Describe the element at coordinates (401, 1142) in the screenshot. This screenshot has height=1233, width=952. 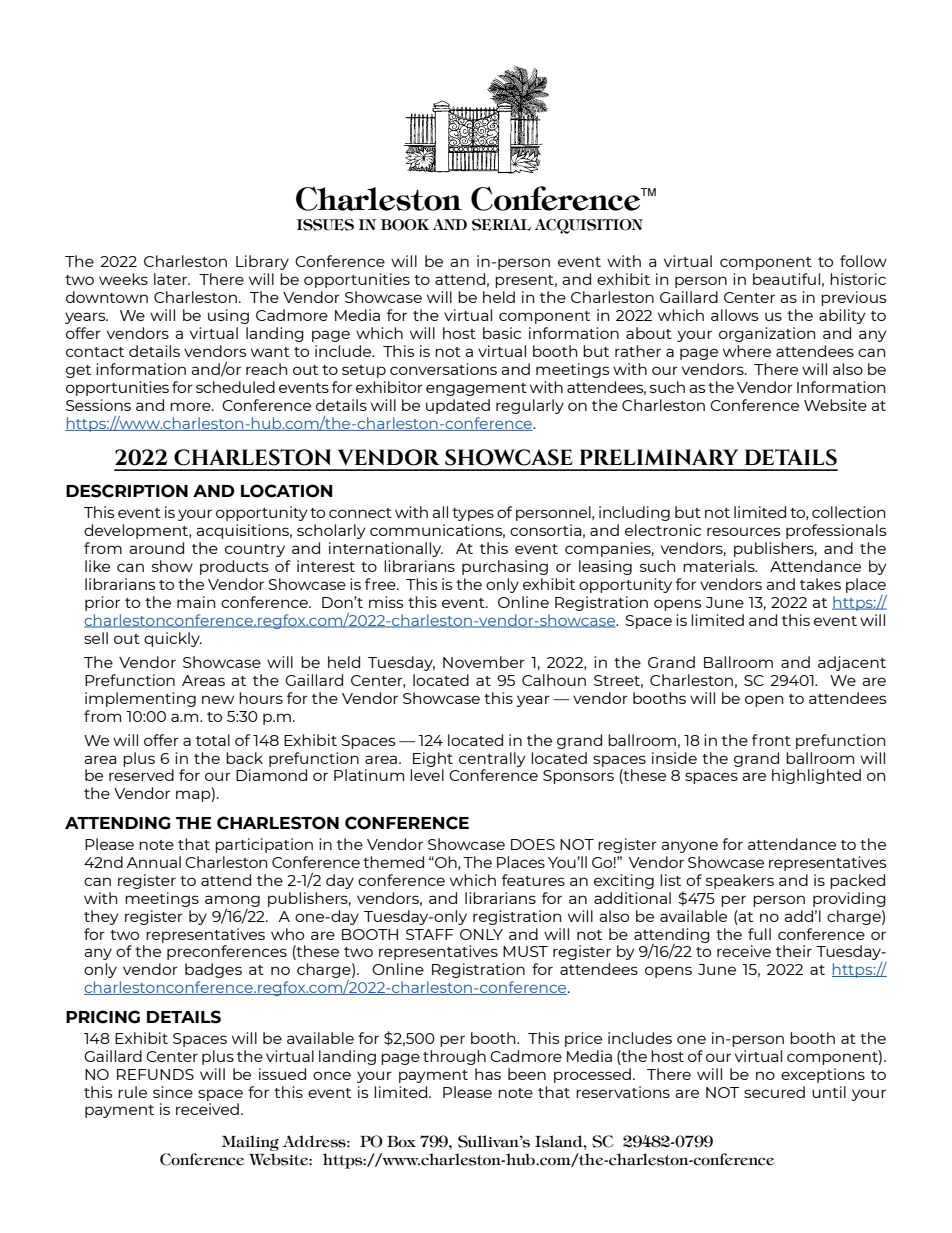
I see `Box` at that location.
